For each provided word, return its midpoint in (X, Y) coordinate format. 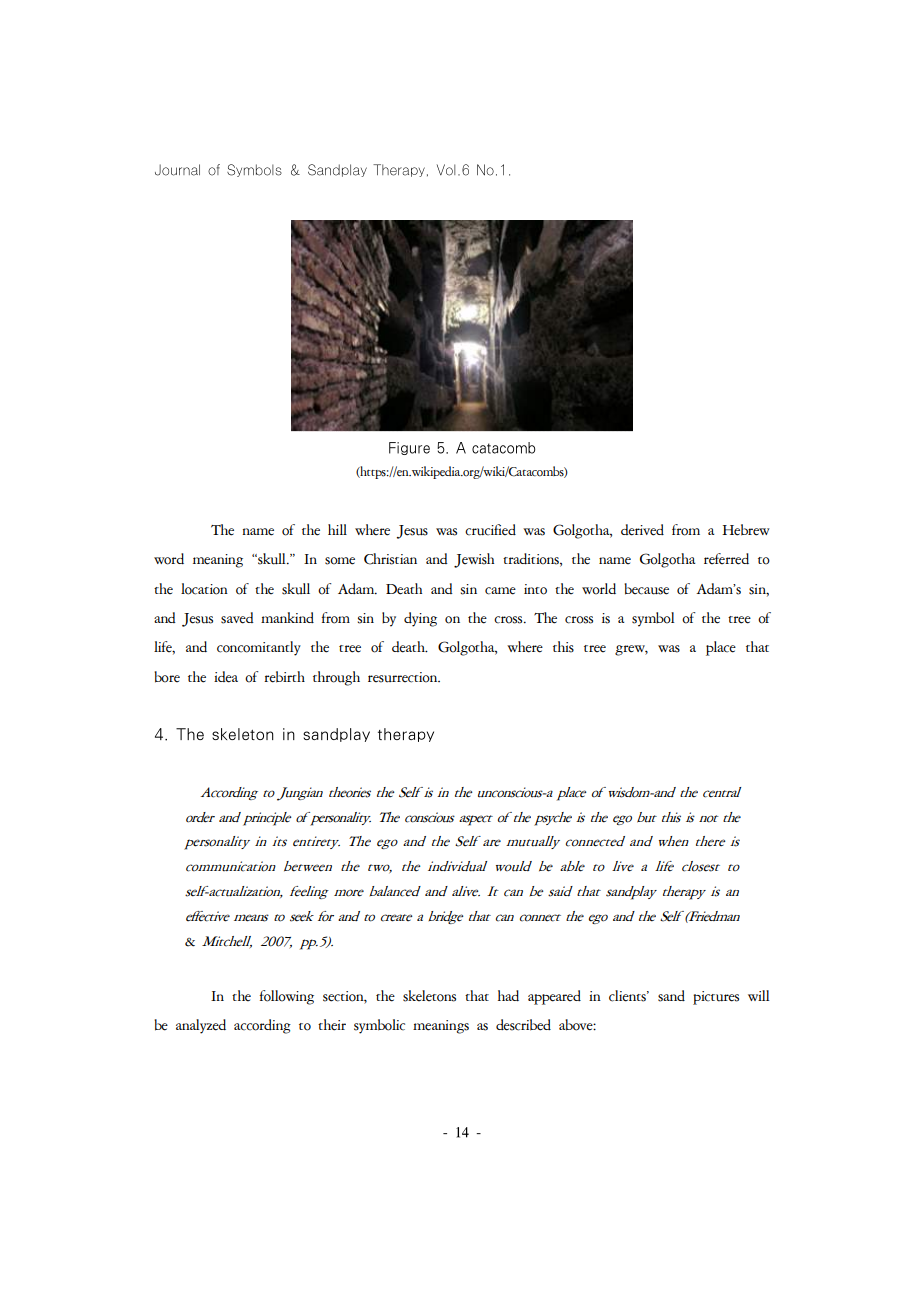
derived (642, 530)
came (500, 591)
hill (337, 529)
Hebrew (746, 530)
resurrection (404, 677)
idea (226, 677)
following (287, 997)
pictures (716, 998)
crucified (490, 530)
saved (237, 618)
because (646, 589)
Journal (184, 170)
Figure (409, 448)
